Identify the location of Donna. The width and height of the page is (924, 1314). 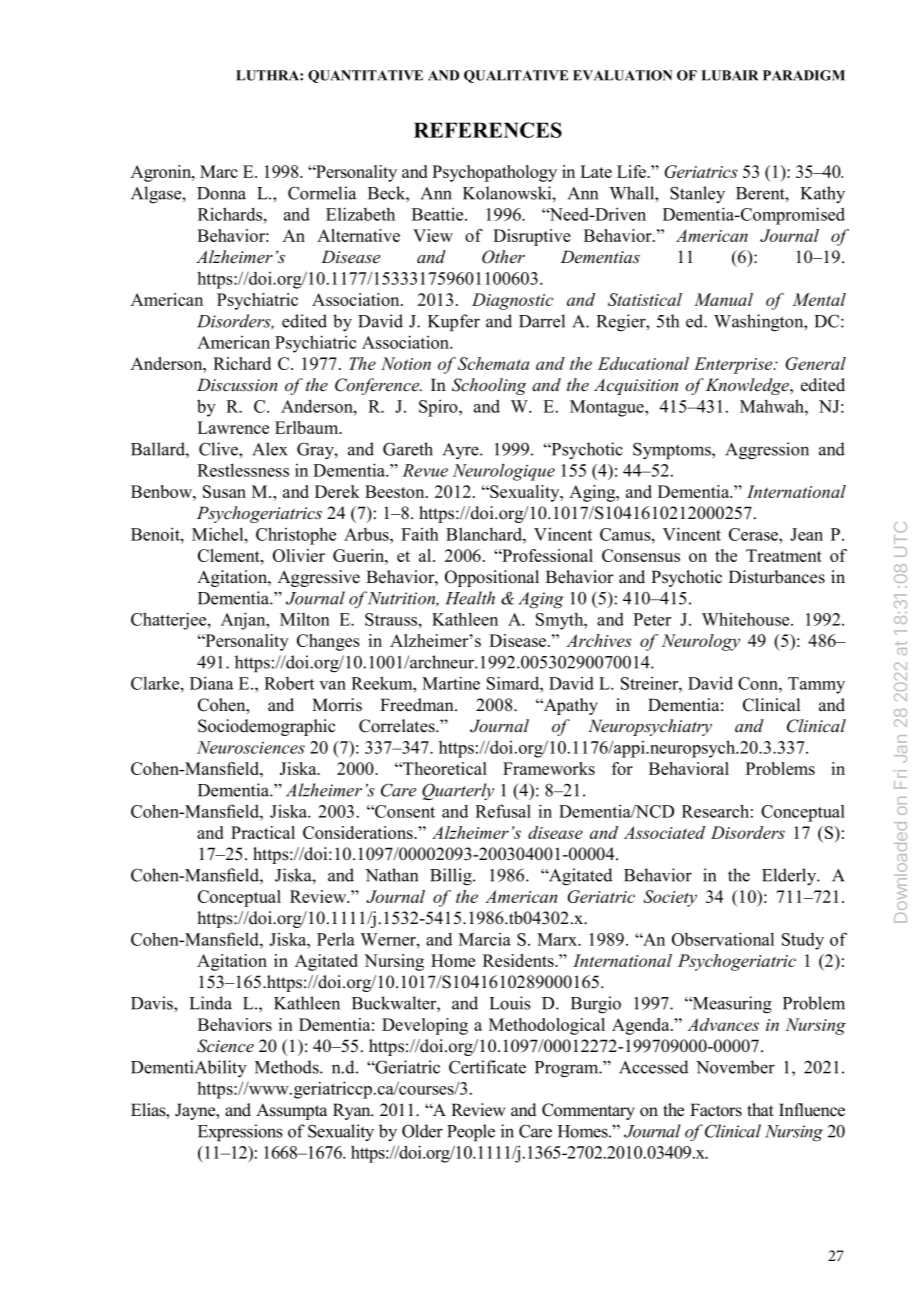
(221, 193).
